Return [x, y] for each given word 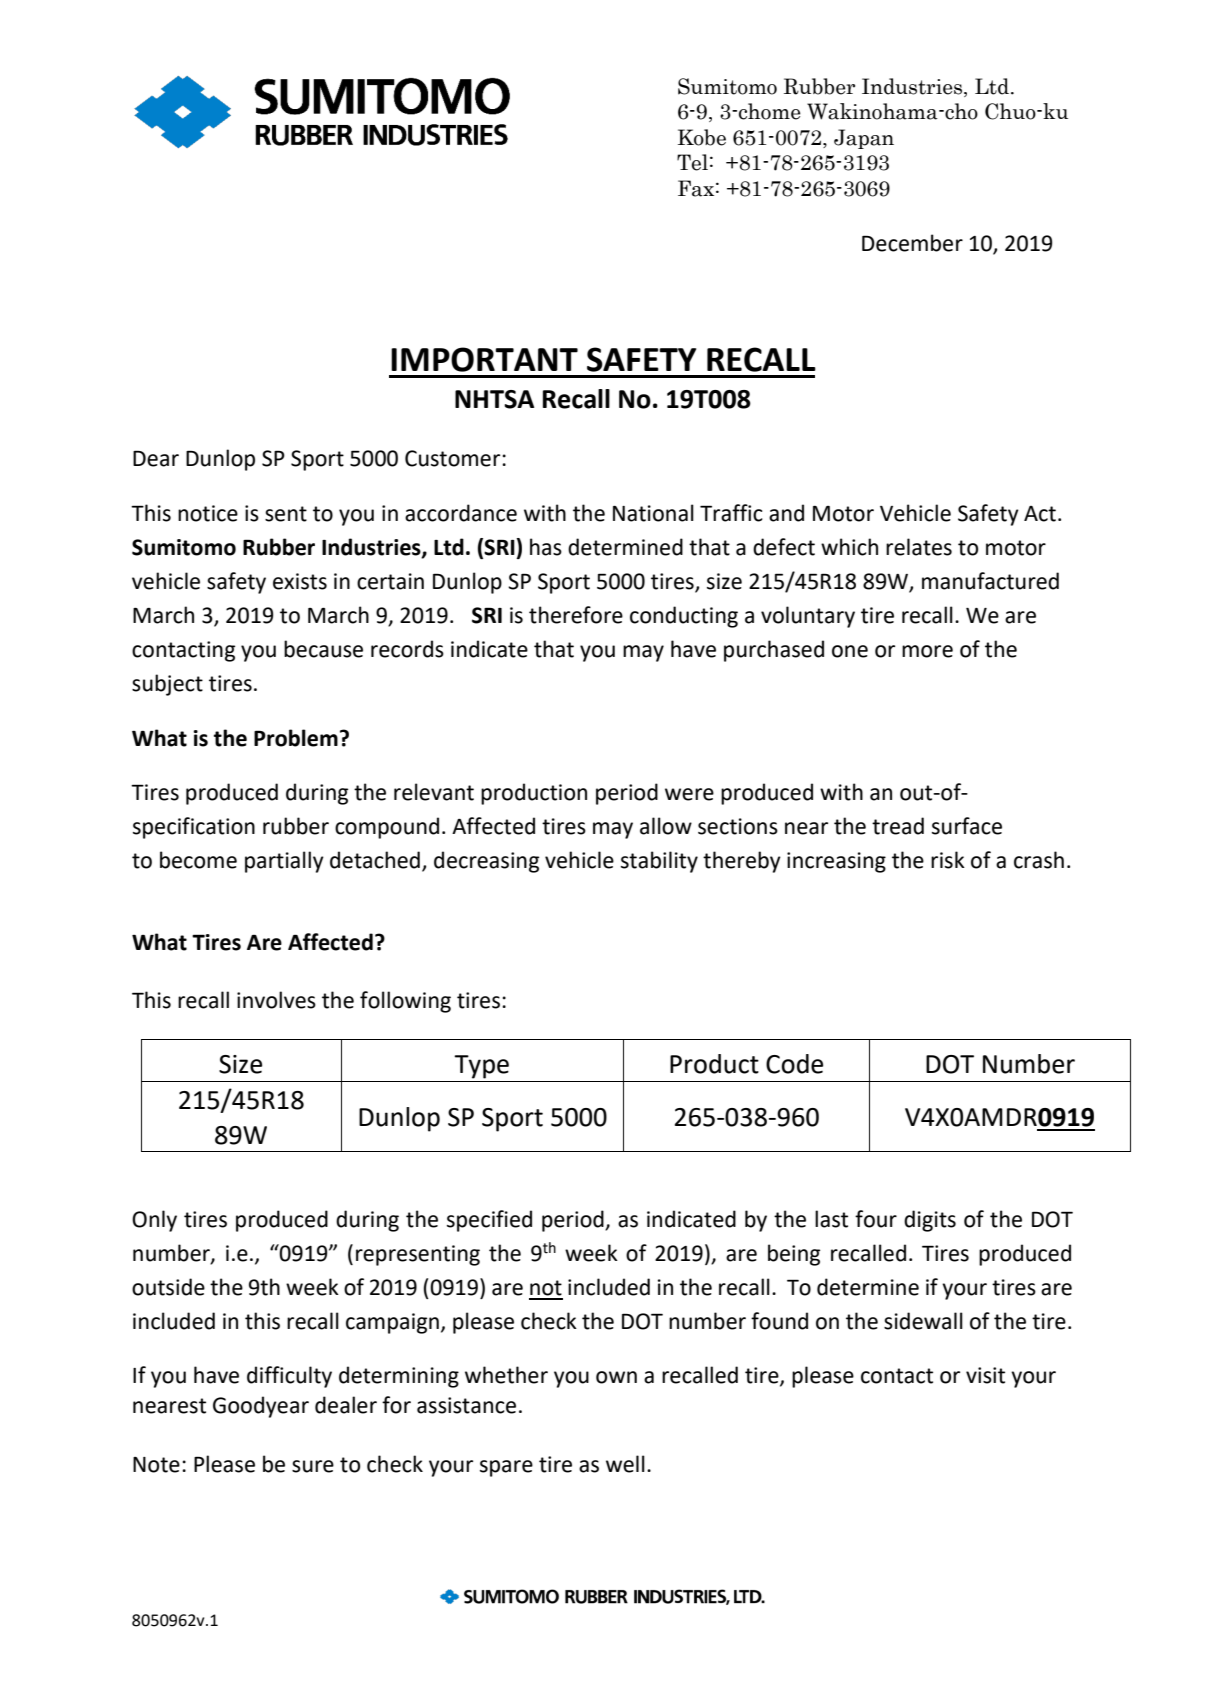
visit [985, 1375]
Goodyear [261, 1407]
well [625, 1464]
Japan [864, 139]
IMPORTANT [484, 359]
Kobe [702, 137]
